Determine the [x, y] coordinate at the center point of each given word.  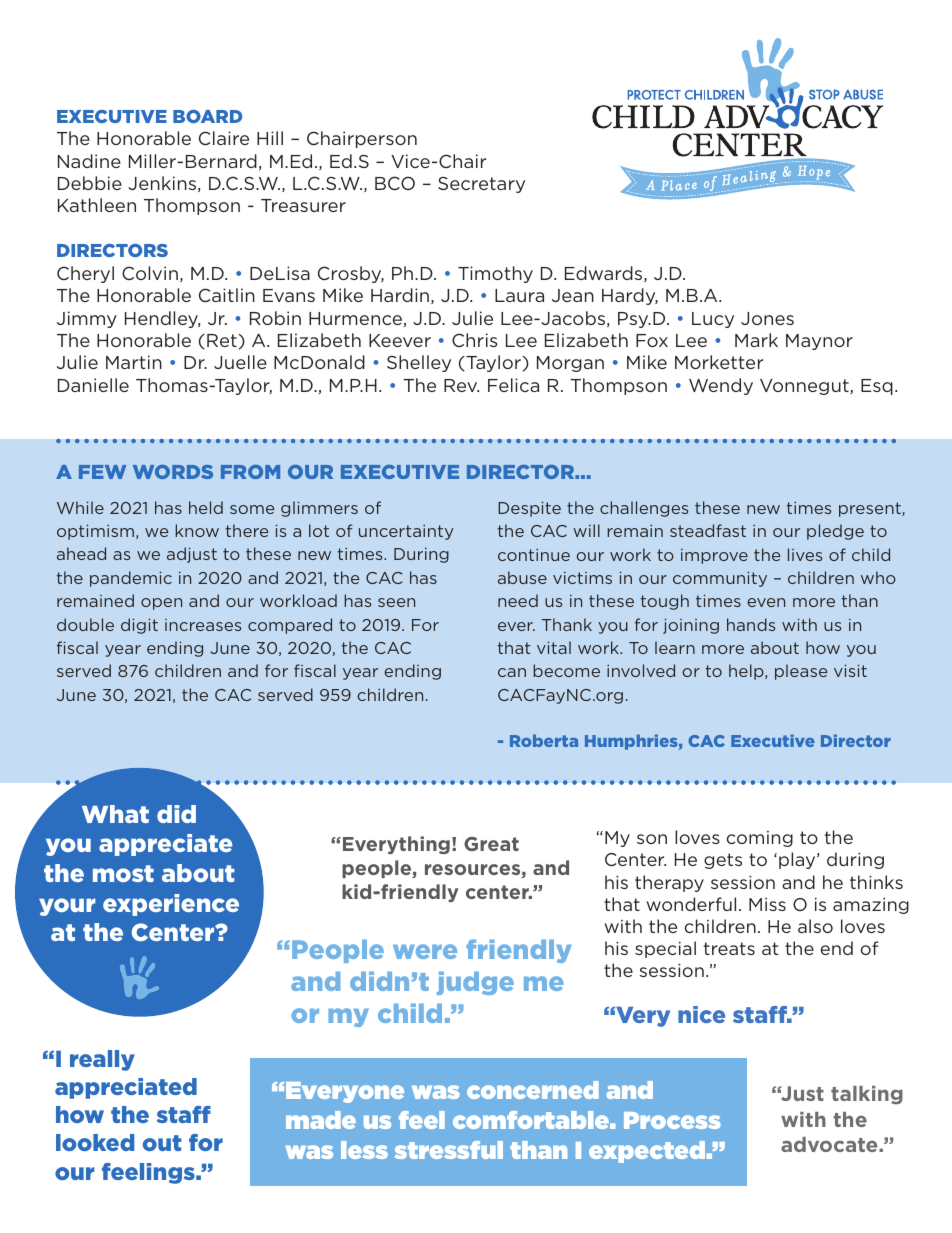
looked [95, 1142]
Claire [224, 138]
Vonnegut [805, 387]
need [518, 600]
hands [751, 624]
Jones [767, 318]
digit [139, 626]
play [798, 860]
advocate [830, 1144]
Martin [134, 362]
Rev [461, 385]
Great [491, 844]
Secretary [481, 185]
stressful [449, 1150]
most [123, 873]
